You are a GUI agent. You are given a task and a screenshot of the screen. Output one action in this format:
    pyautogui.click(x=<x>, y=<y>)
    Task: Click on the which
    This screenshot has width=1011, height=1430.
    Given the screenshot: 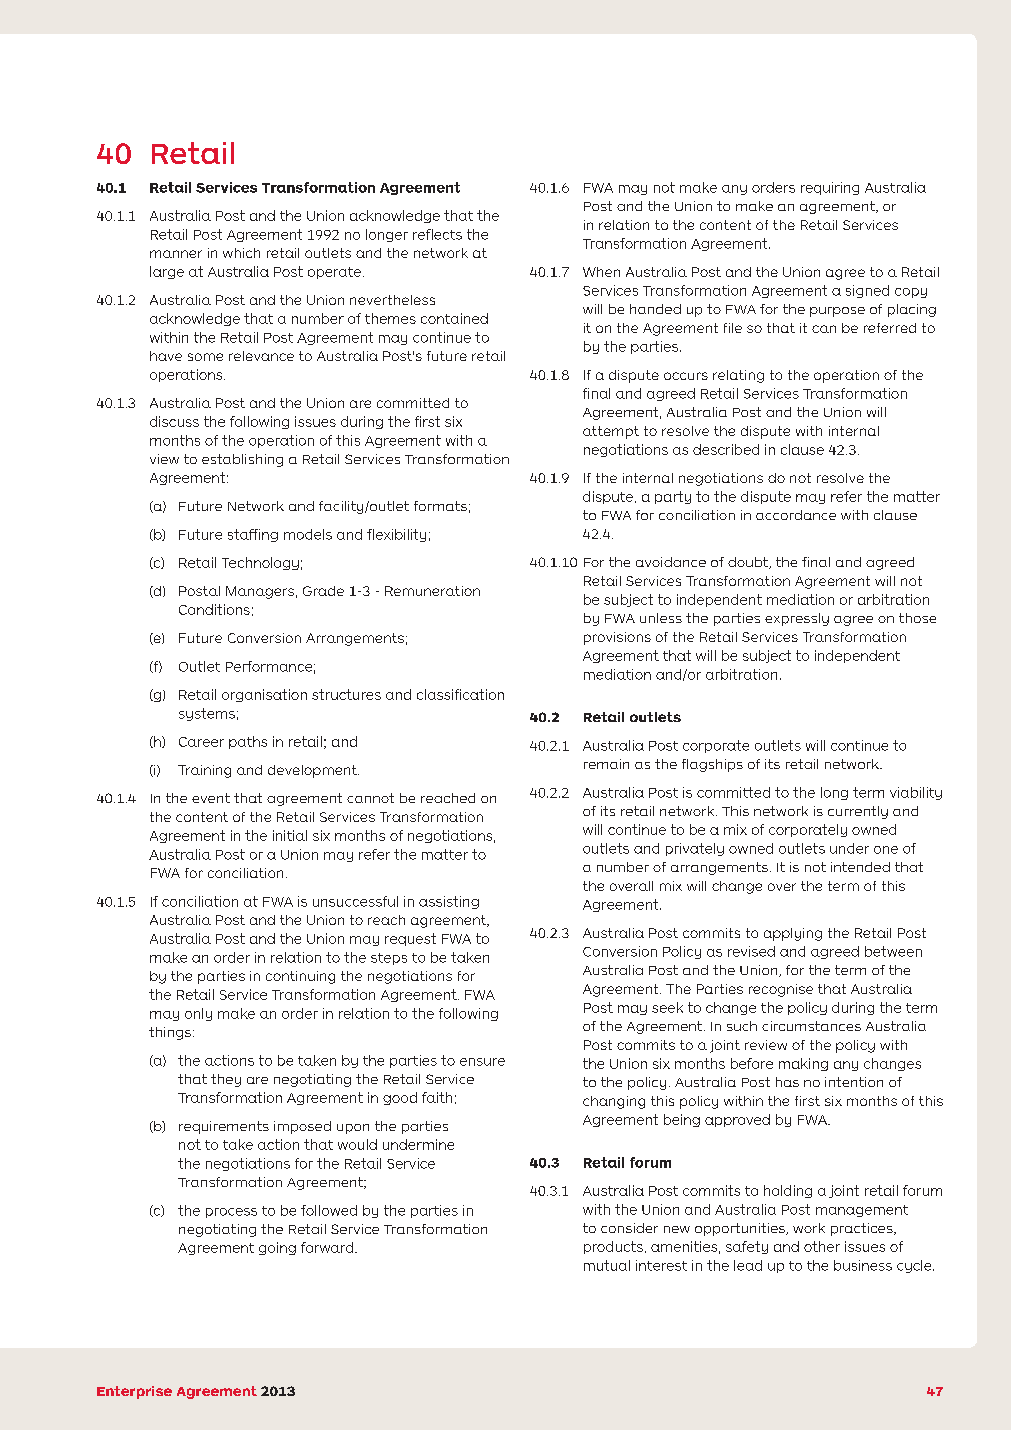 What is the action you would take?
    pyautogui.click(x=241, y=253)
